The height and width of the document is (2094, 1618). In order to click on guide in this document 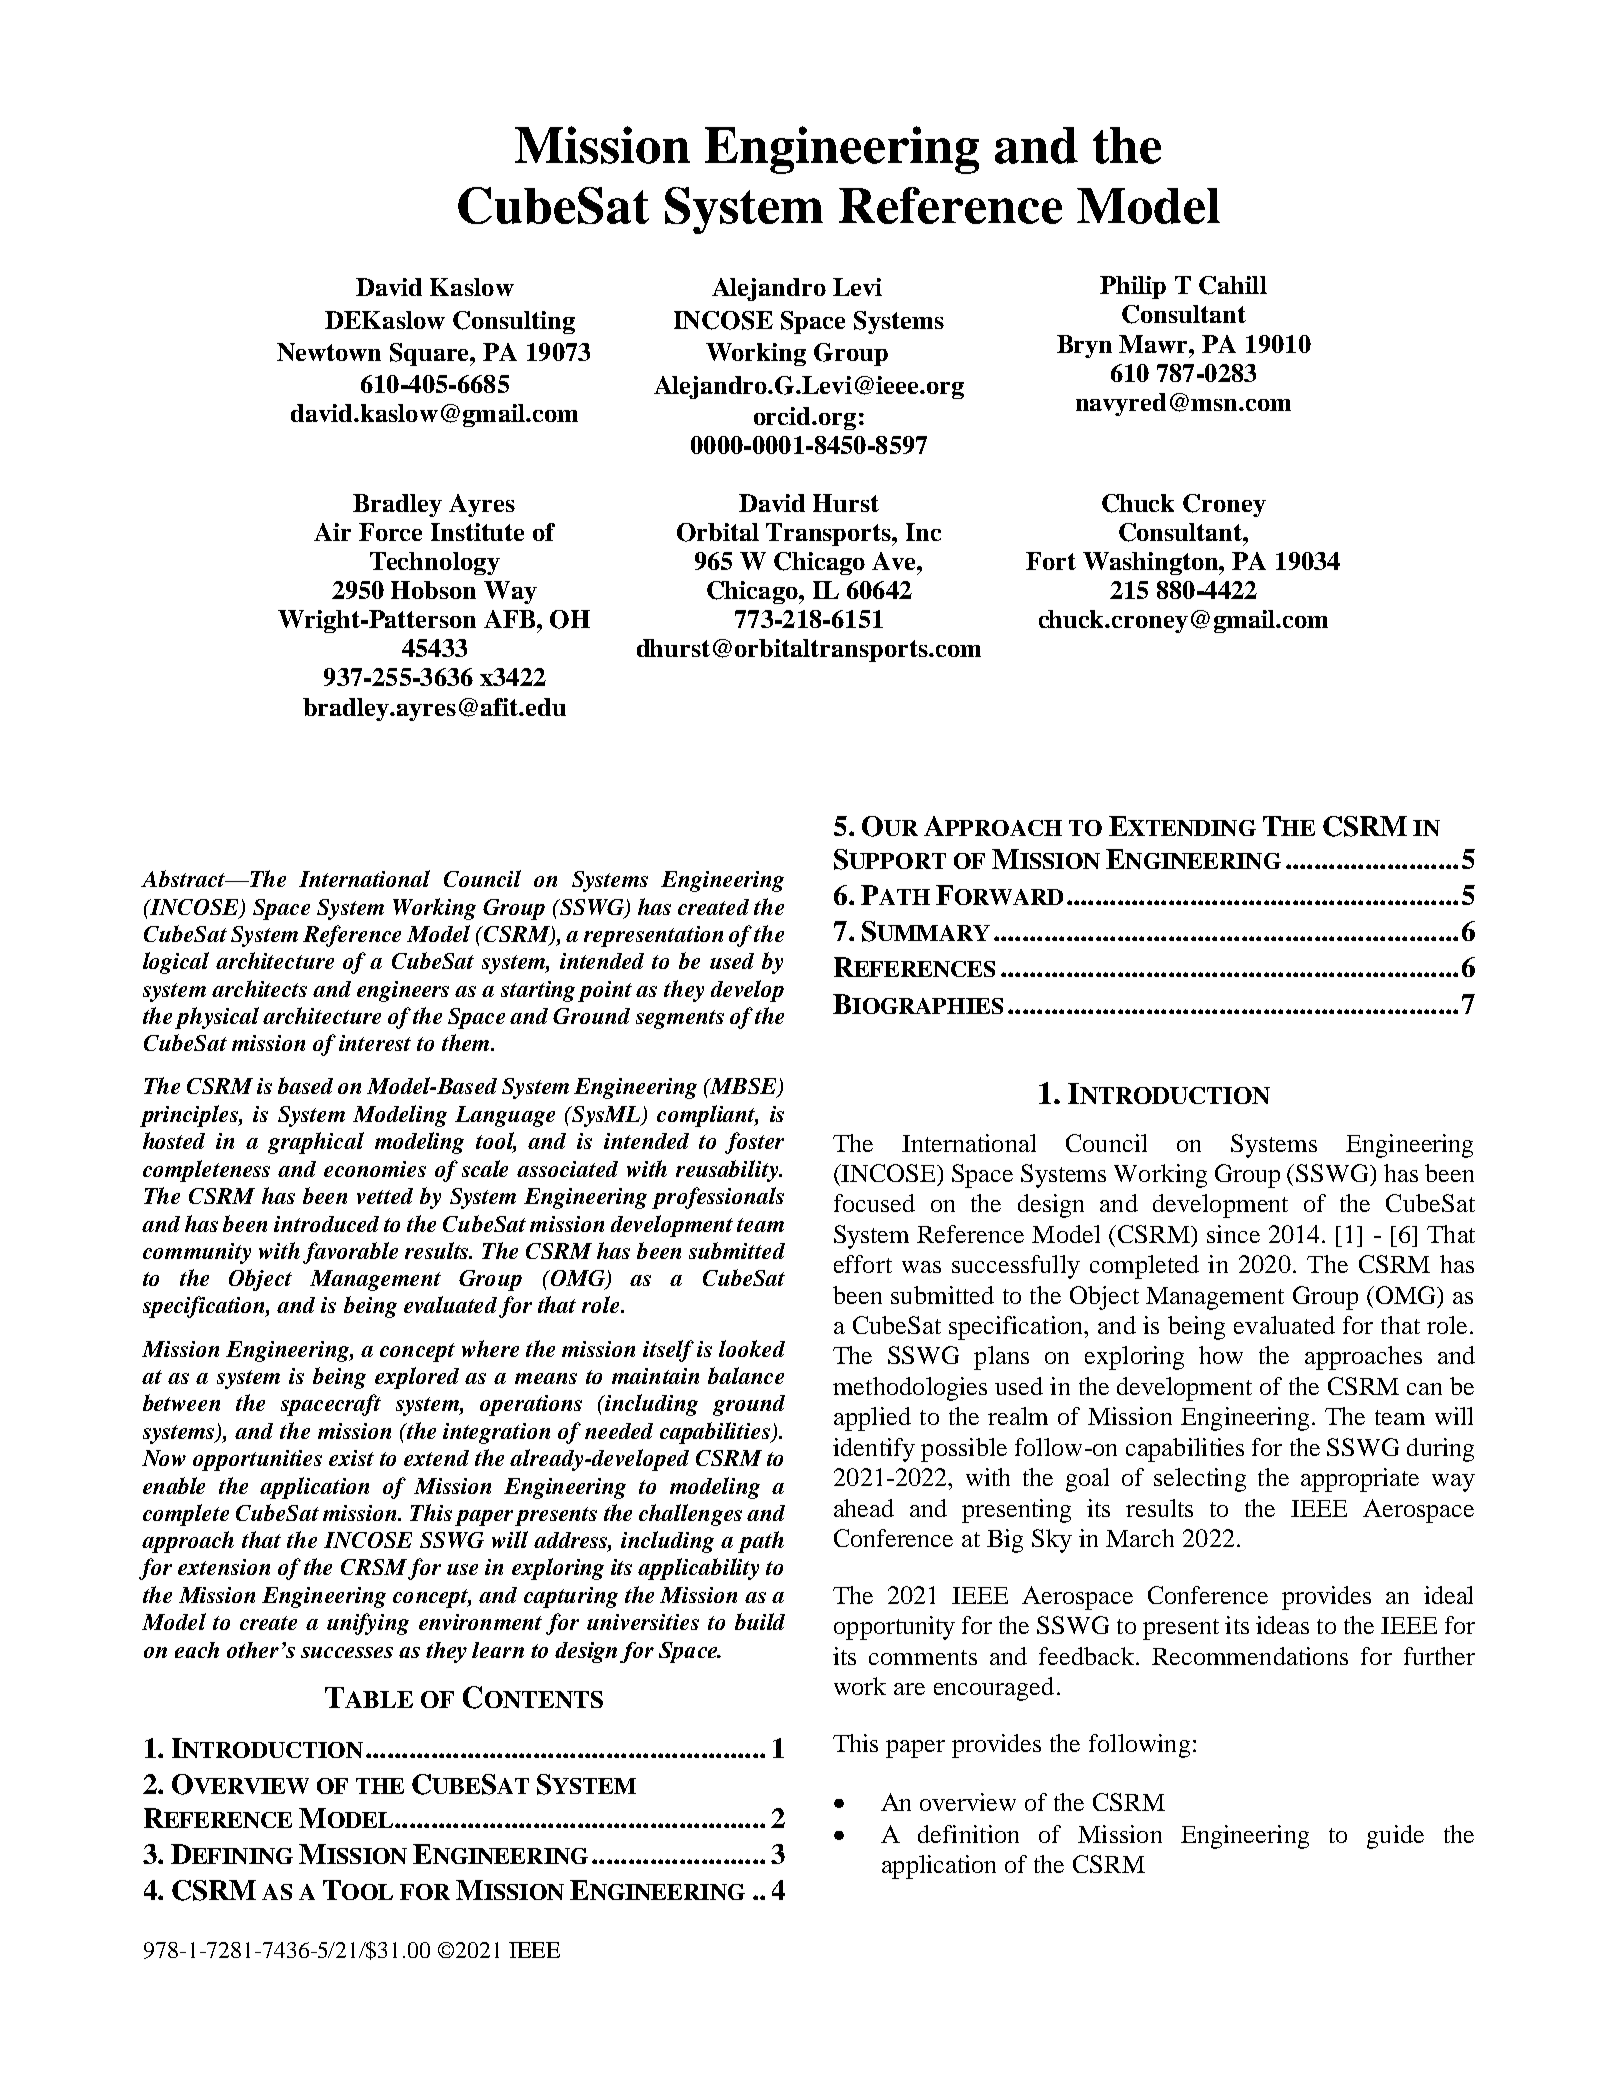, I will do `click(1395, 1837)`.
